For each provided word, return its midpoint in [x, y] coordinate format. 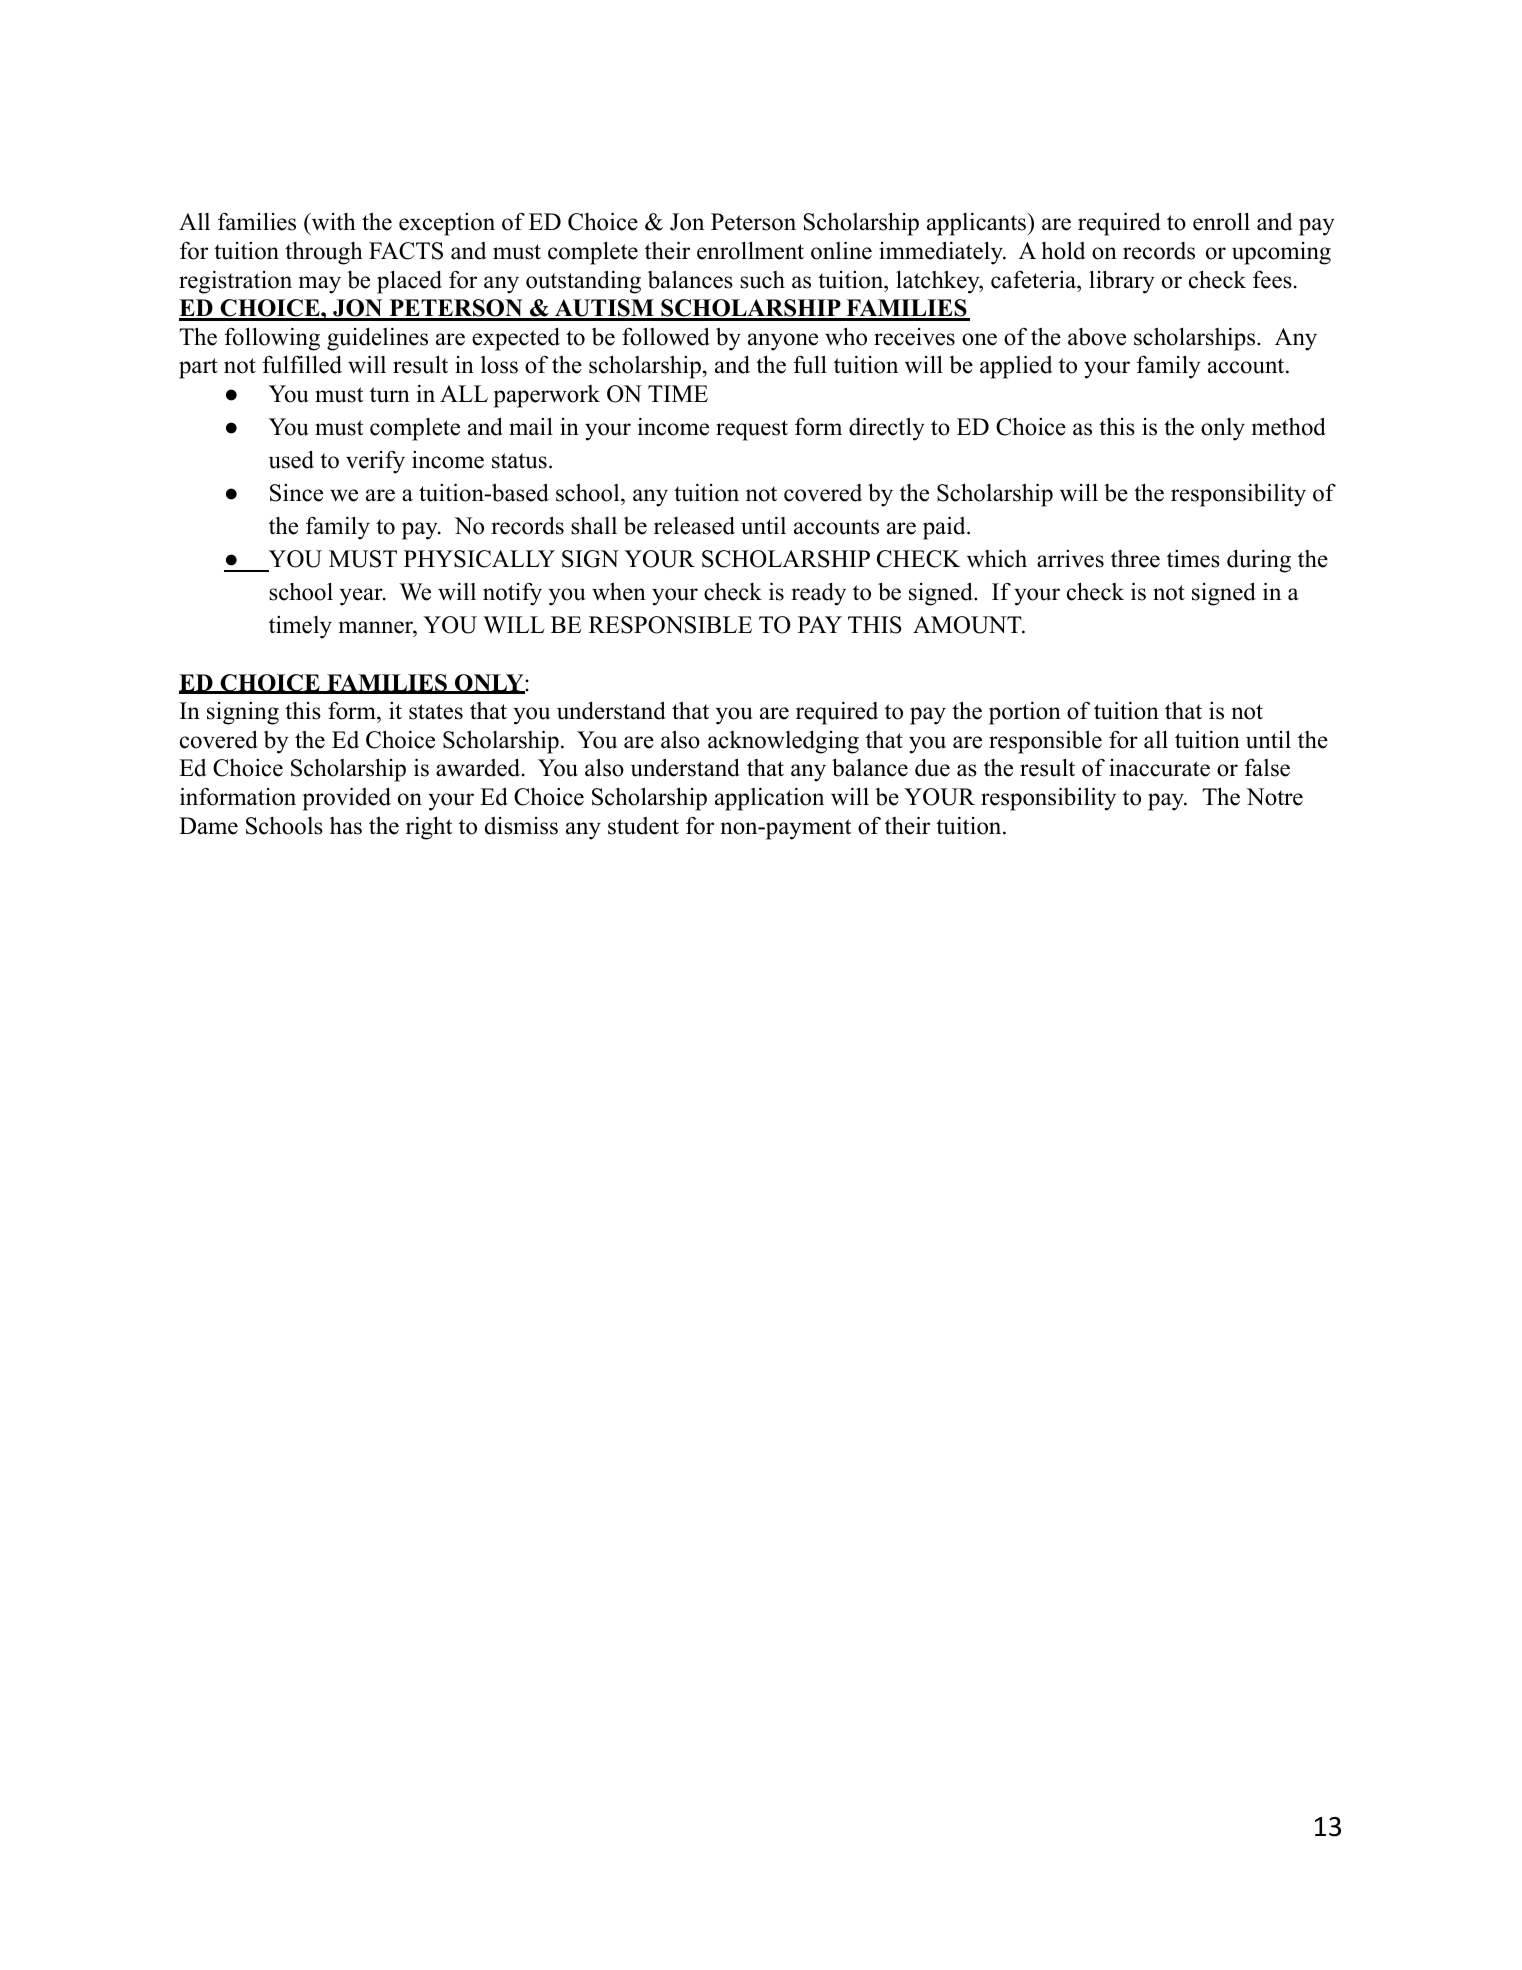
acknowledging [783, 742]
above [1097, 337]
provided [347, 799]
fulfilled [302, 364]
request [752, 430]
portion [1025, 713]
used [291, 459]
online [841, 250]
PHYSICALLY [479, 559]
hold [1063, 250]
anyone [783, 342]
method [1289, 426]
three [1135, 559]
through [324, 253]
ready [818, 594]
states [436, 712]
